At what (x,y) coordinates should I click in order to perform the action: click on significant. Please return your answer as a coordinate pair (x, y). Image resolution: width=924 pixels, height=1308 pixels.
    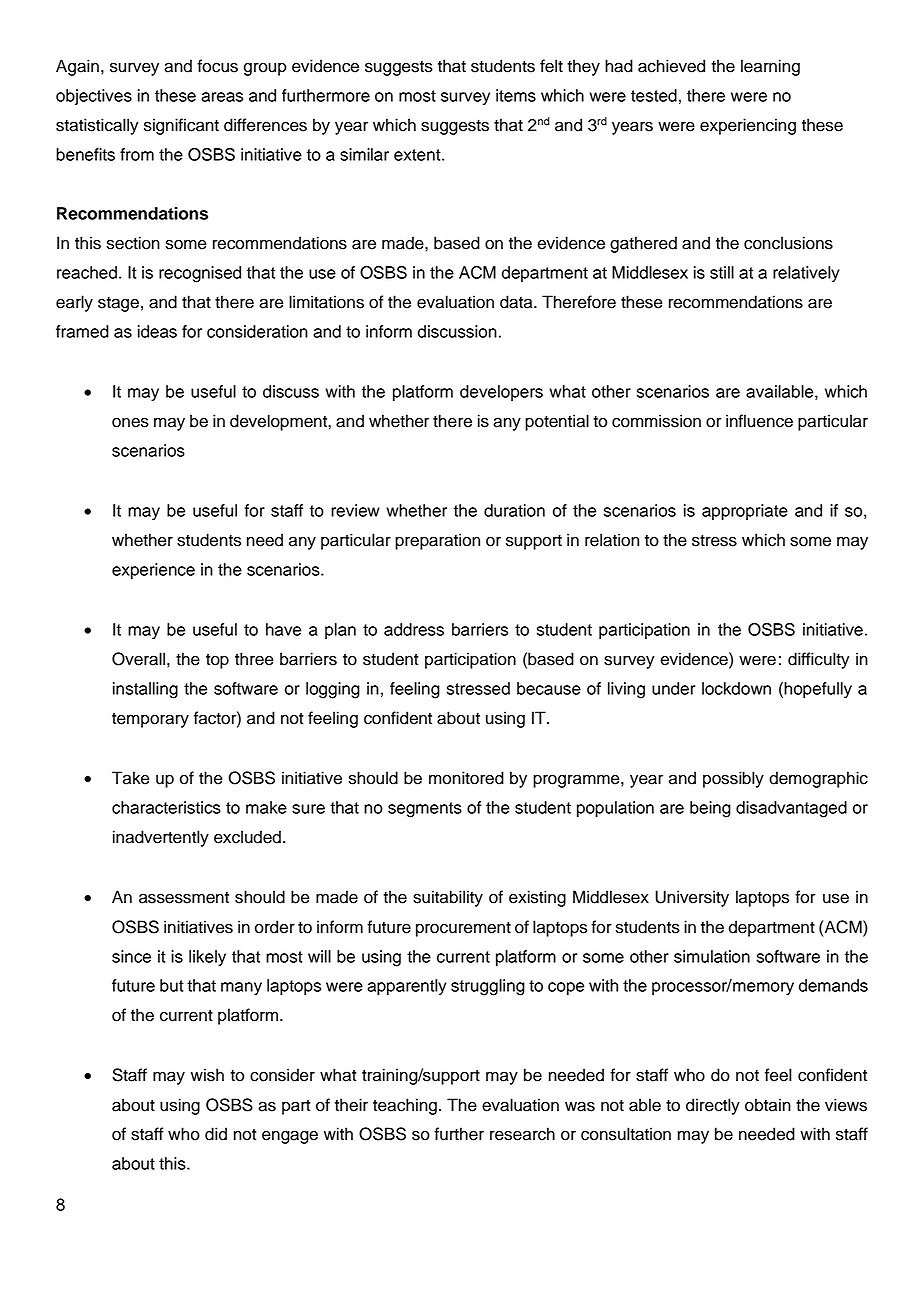
    Looking at the image, I should click on (181, 126).
